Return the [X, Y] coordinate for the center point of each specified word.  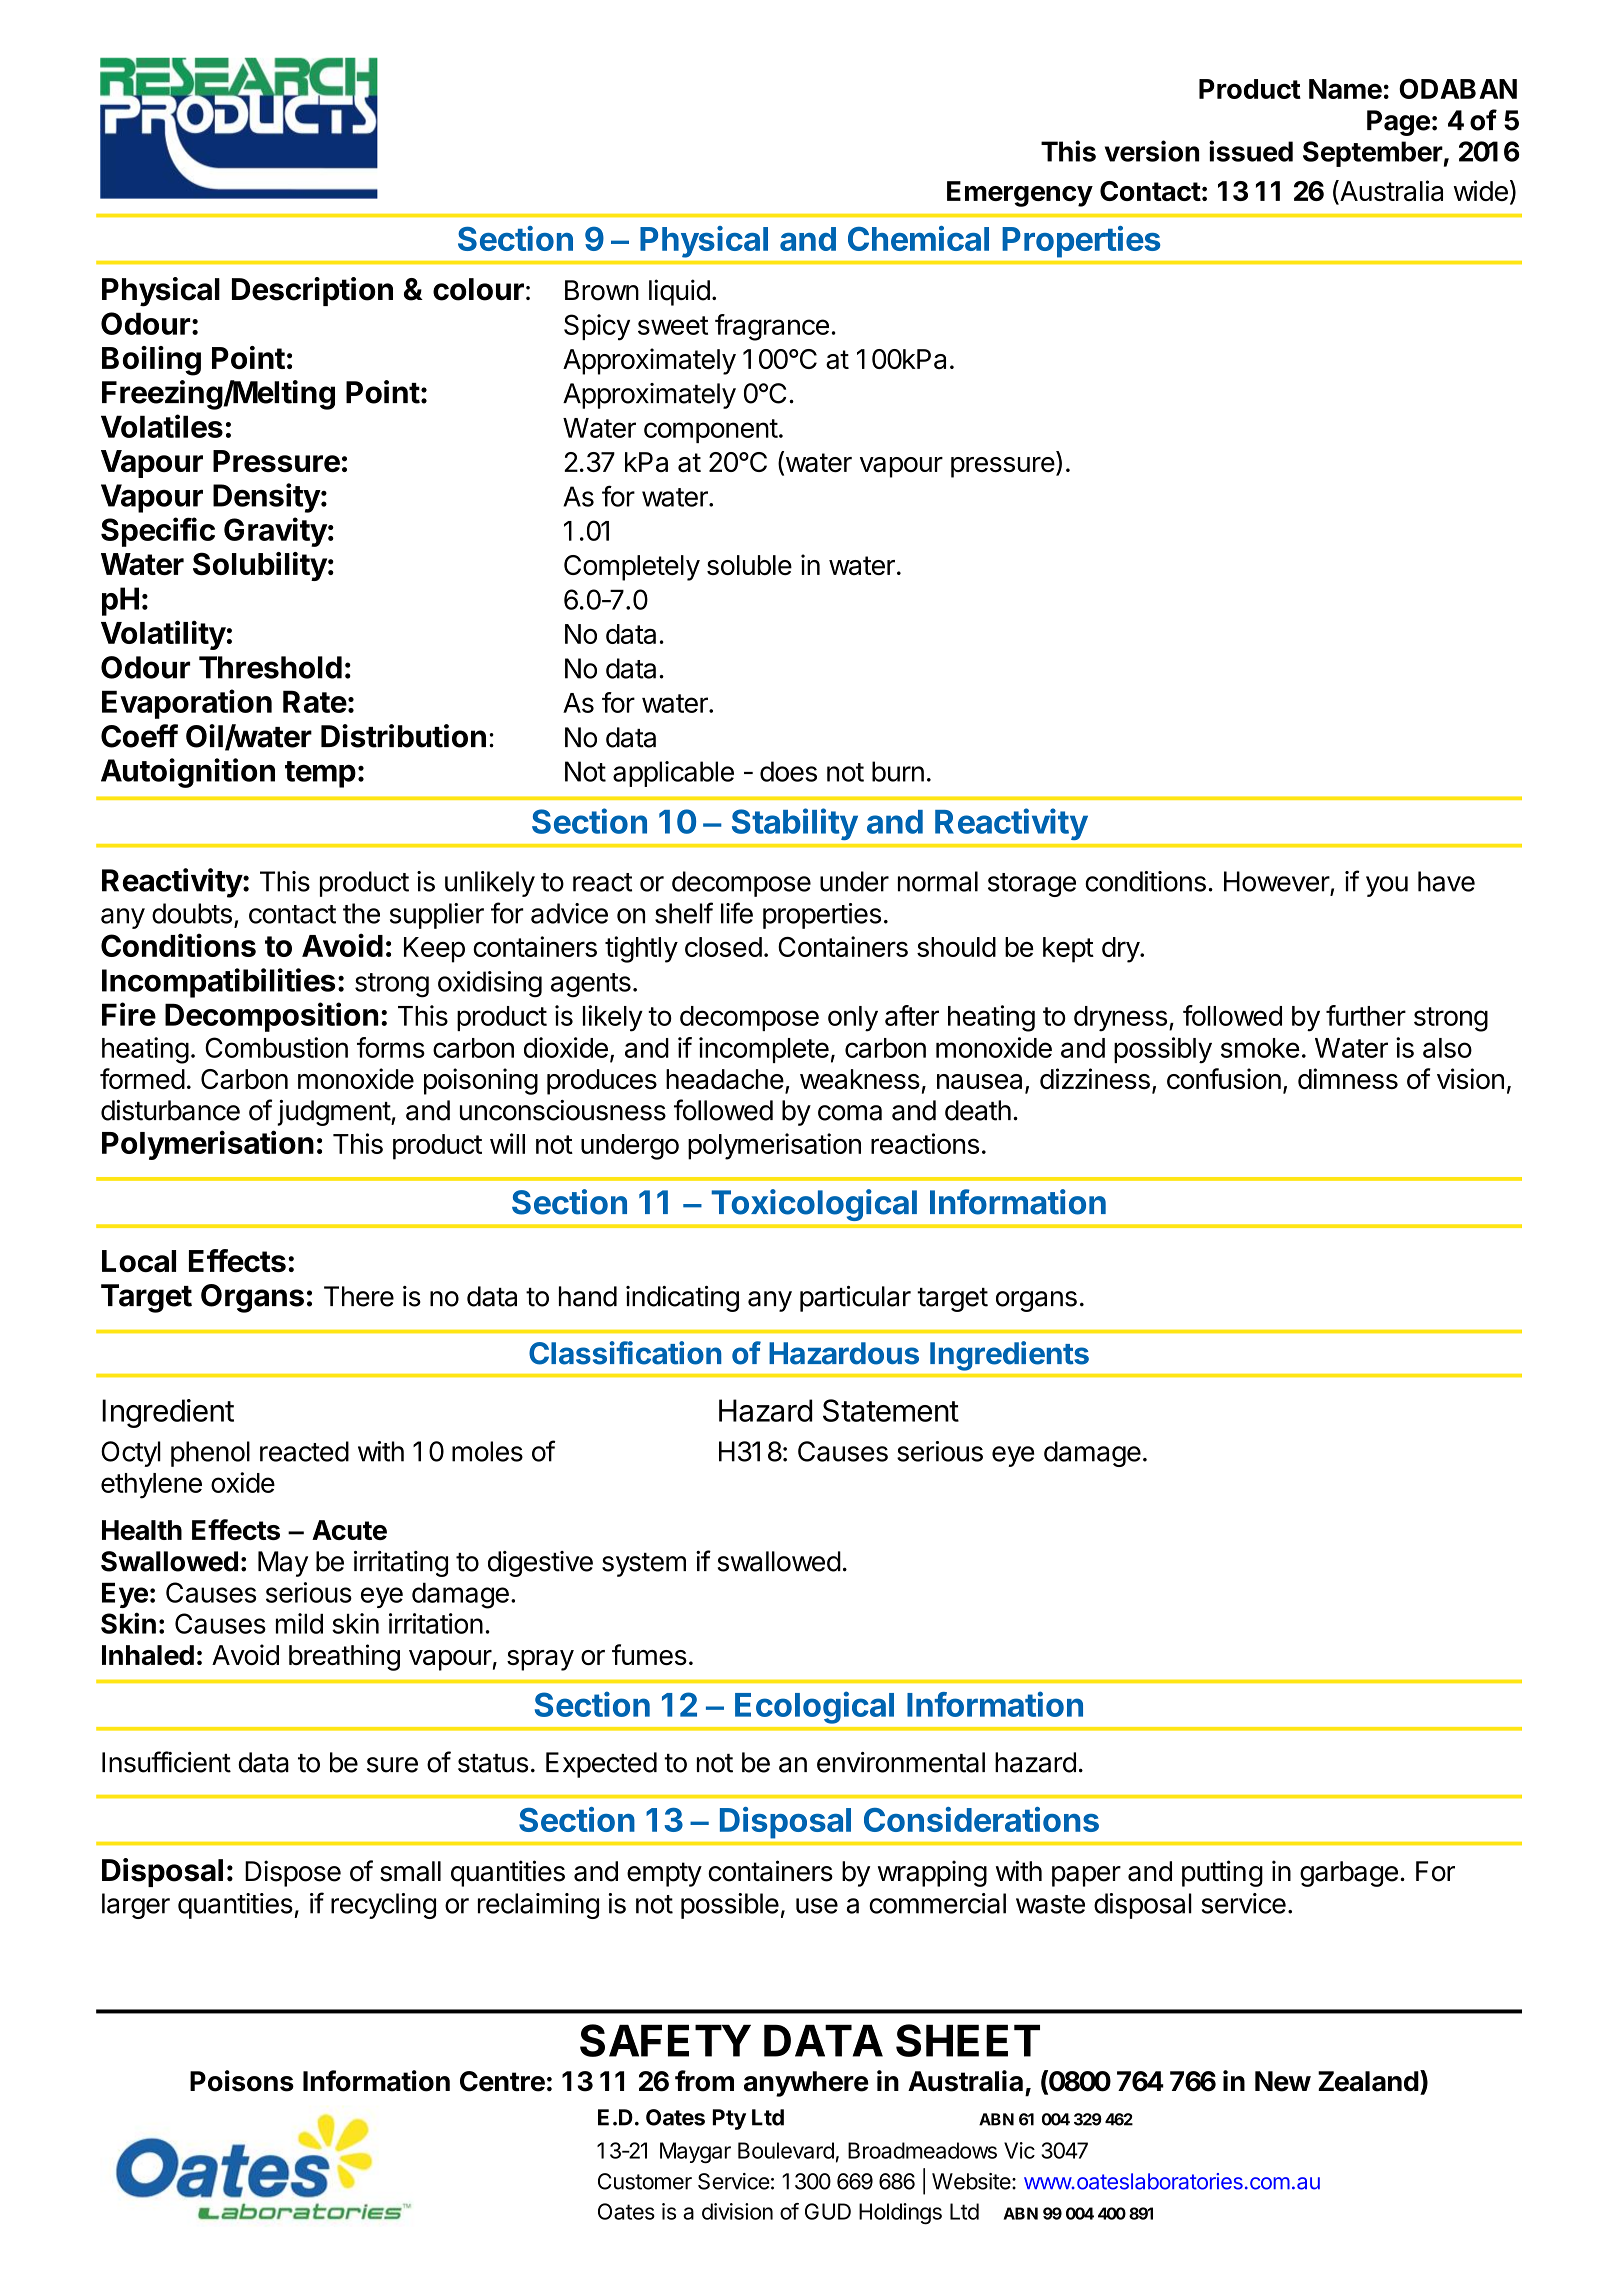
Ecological [814, 1708]
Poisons [242, 2081]
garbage [1349, 1874]
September [1373, 154]
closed [723, 947]
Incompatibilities [218, 983]
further [1366, 1015]
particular [855, 1299]
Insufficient [166, 1762]
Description [312, 291]
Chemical [918, 238]
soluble [749, 565]
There [359, 1296]
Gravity [275, 532]
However [1277, 881]
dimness [1348, 1078]
